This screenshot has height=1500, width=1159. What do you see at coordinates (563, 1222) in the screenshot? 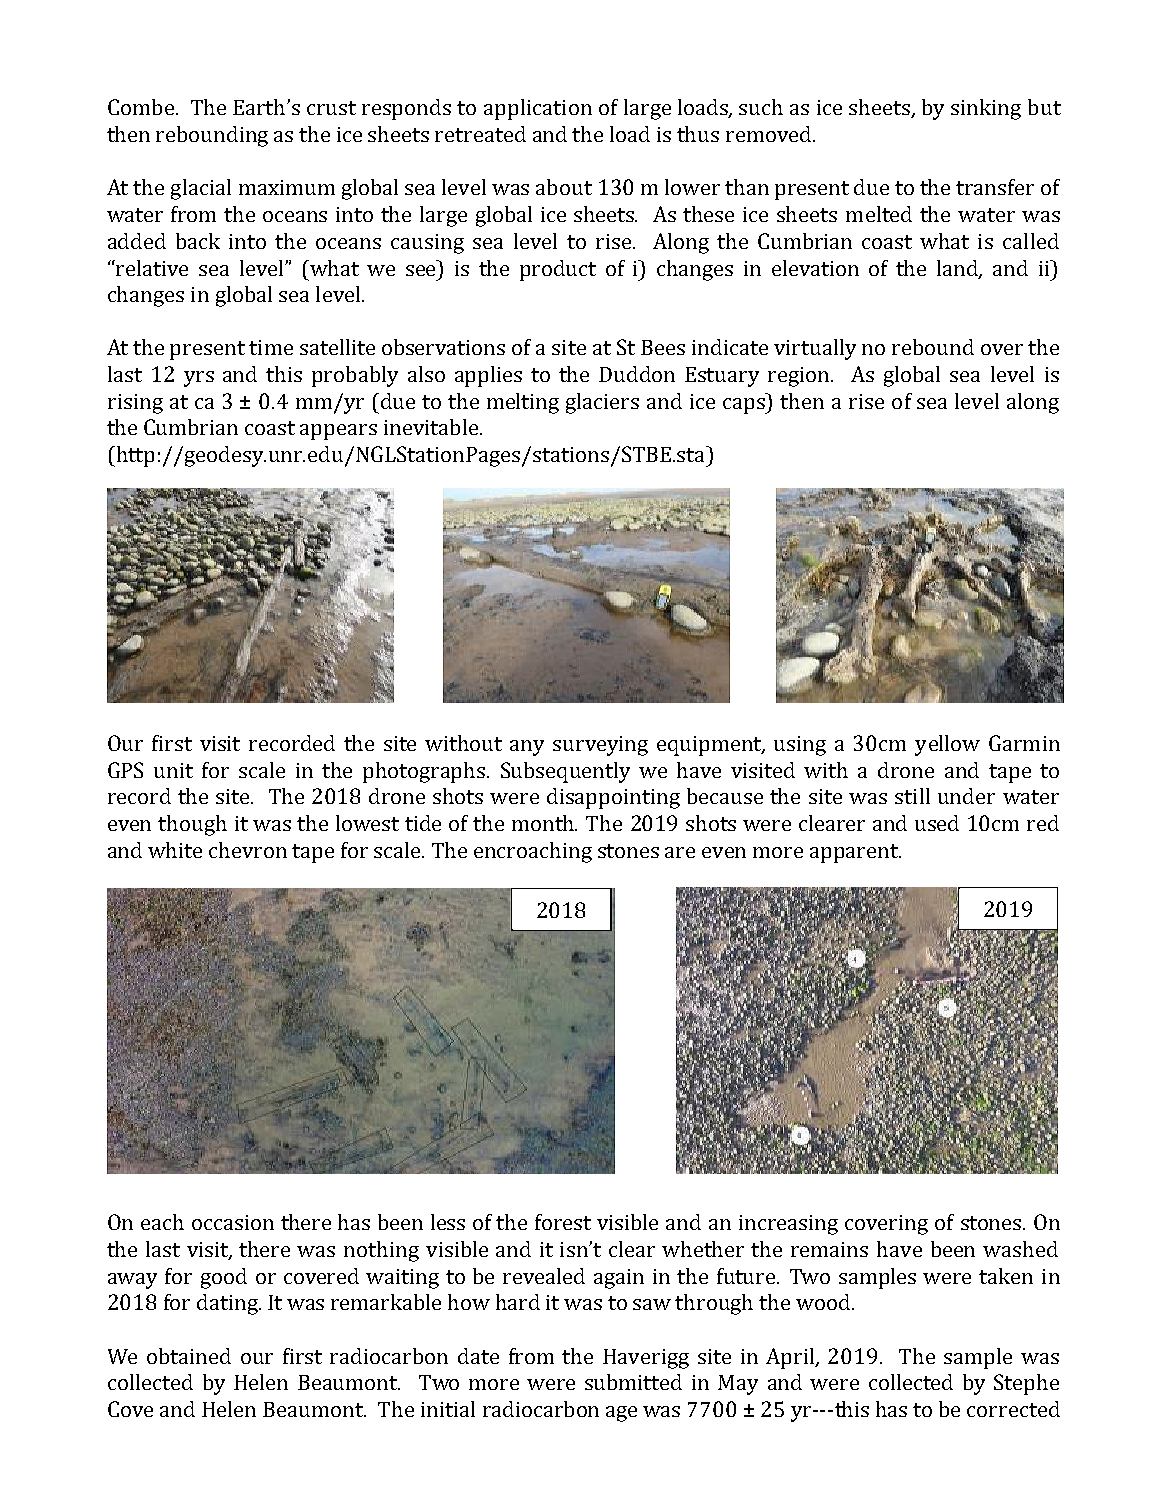
I see `forest` at bounding box center [563, 1222].
